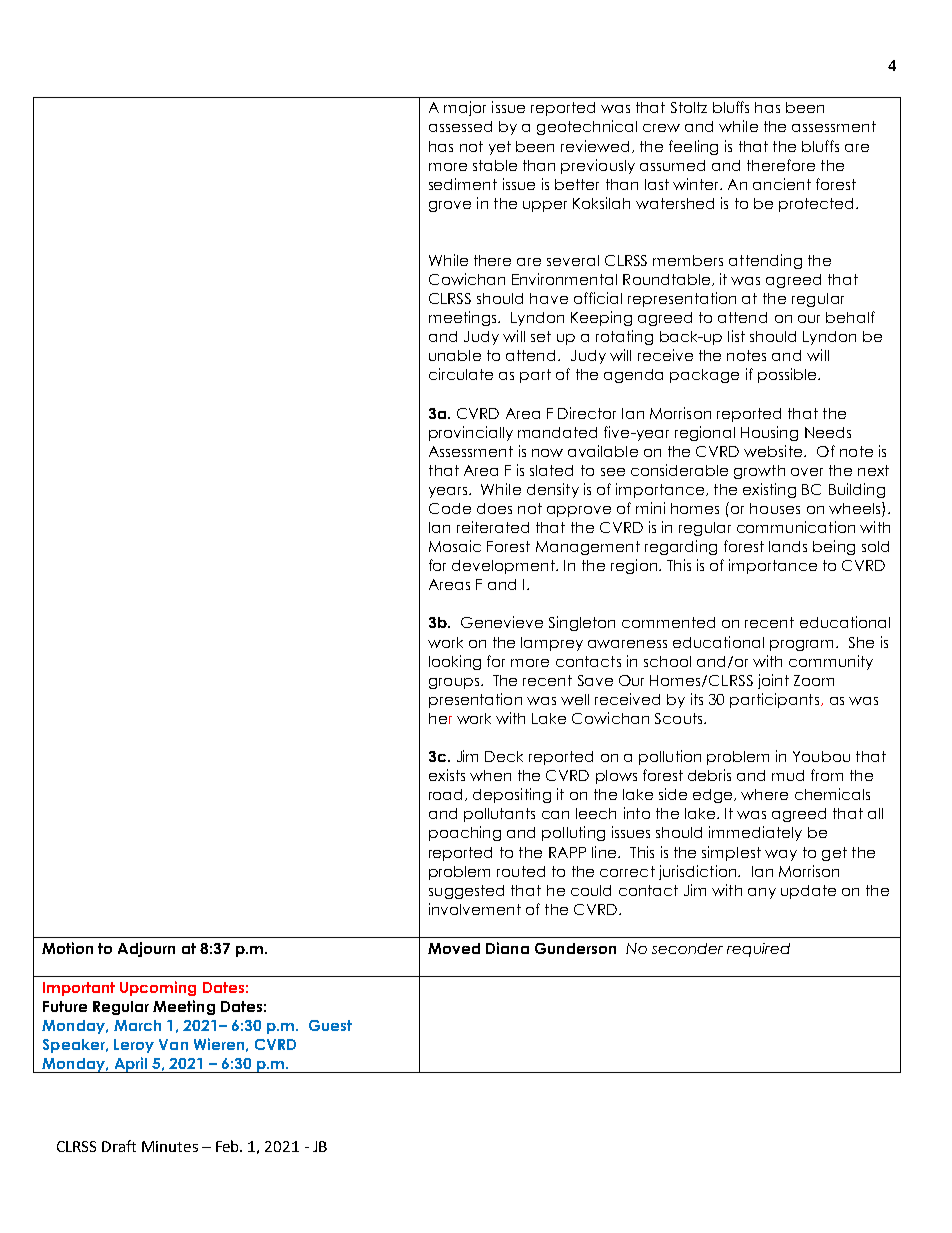 The height and width of the screenshot is (1233, 952). Describe the element at coordinates (500, 148) in the screenshot. I see `yet` at that location.
